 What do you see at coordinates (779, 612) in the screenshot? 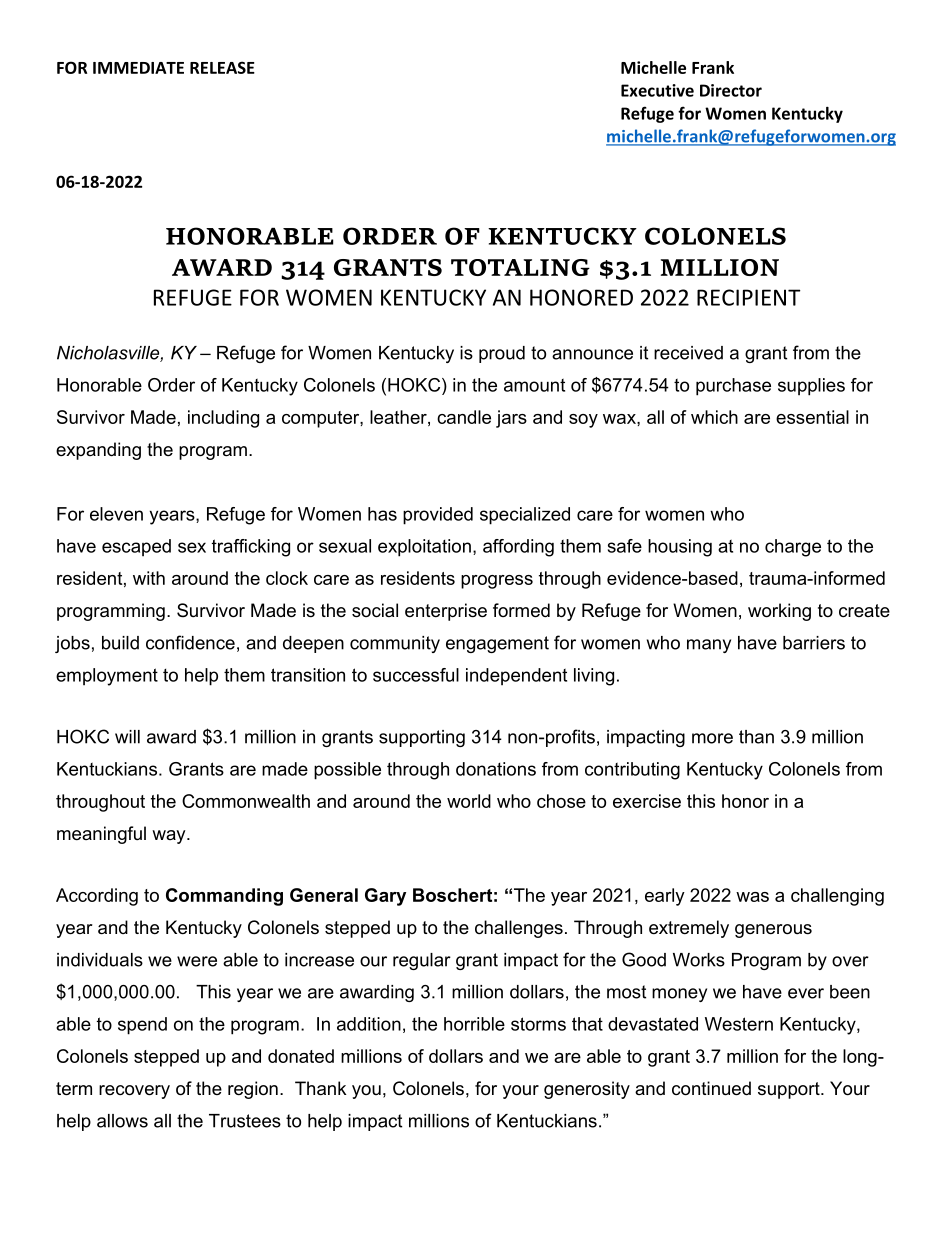
I see `working` at bounding box center [779, 612].
